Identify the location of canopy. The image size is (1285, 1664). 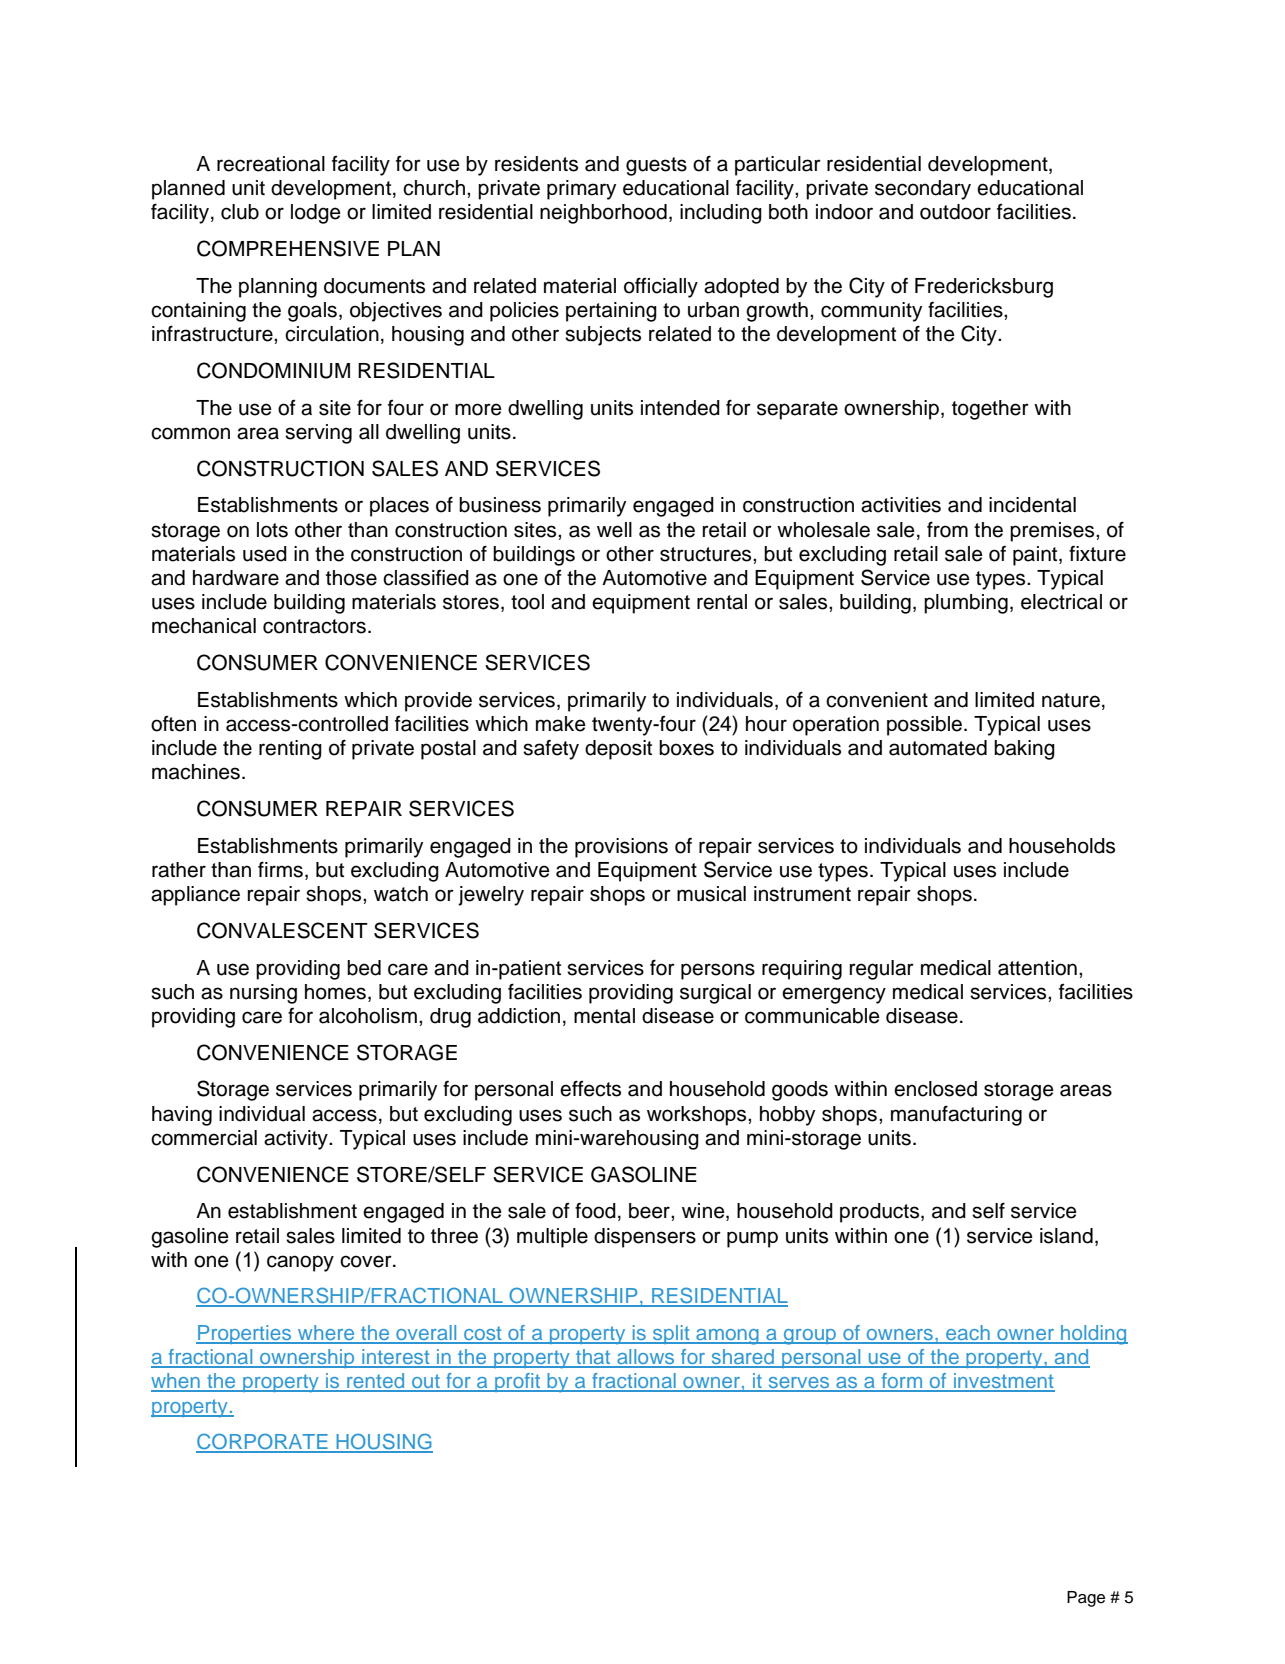
(300, 1263).
